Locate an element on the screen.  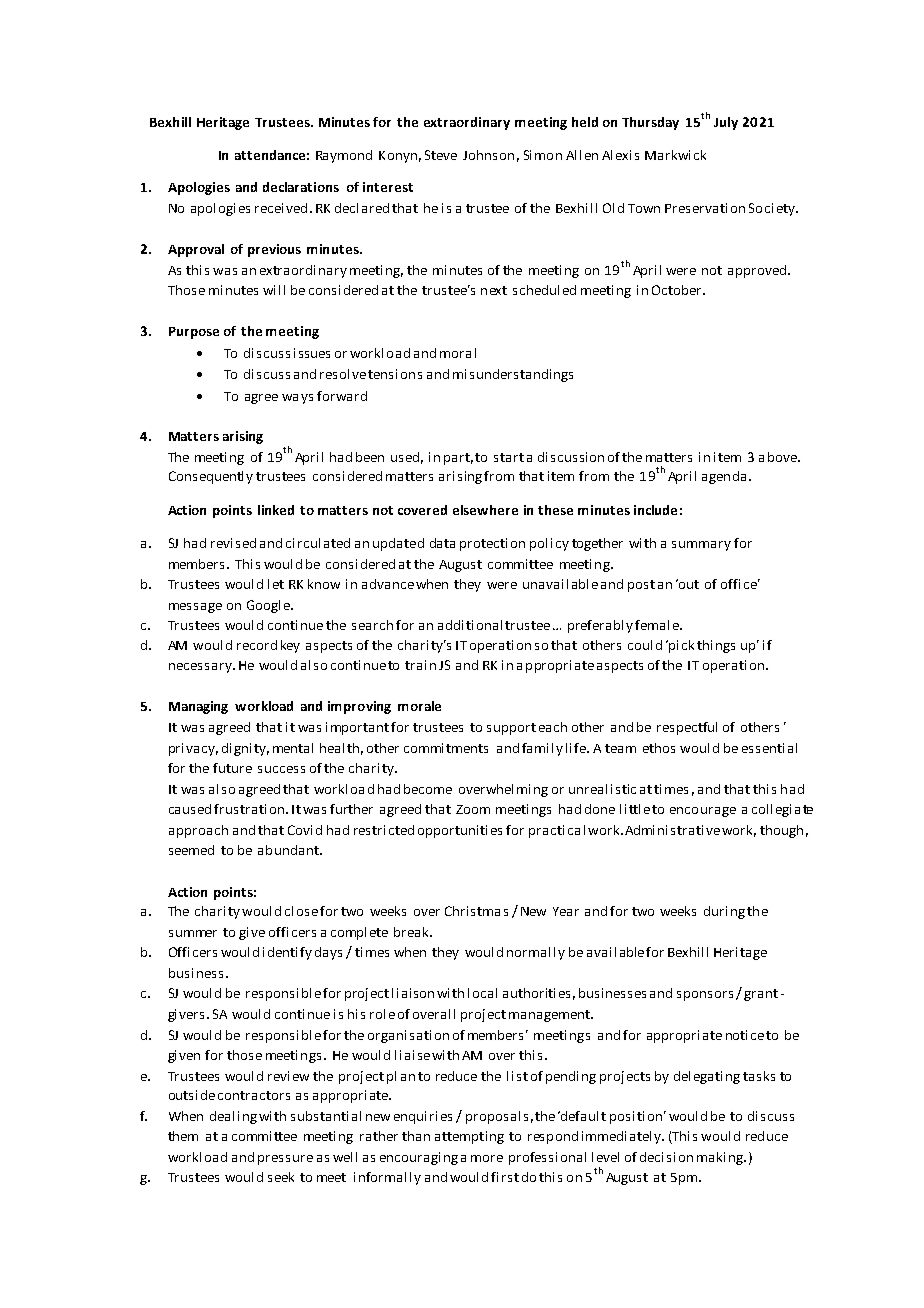
pressure is located at coordinates (285, 1160).
